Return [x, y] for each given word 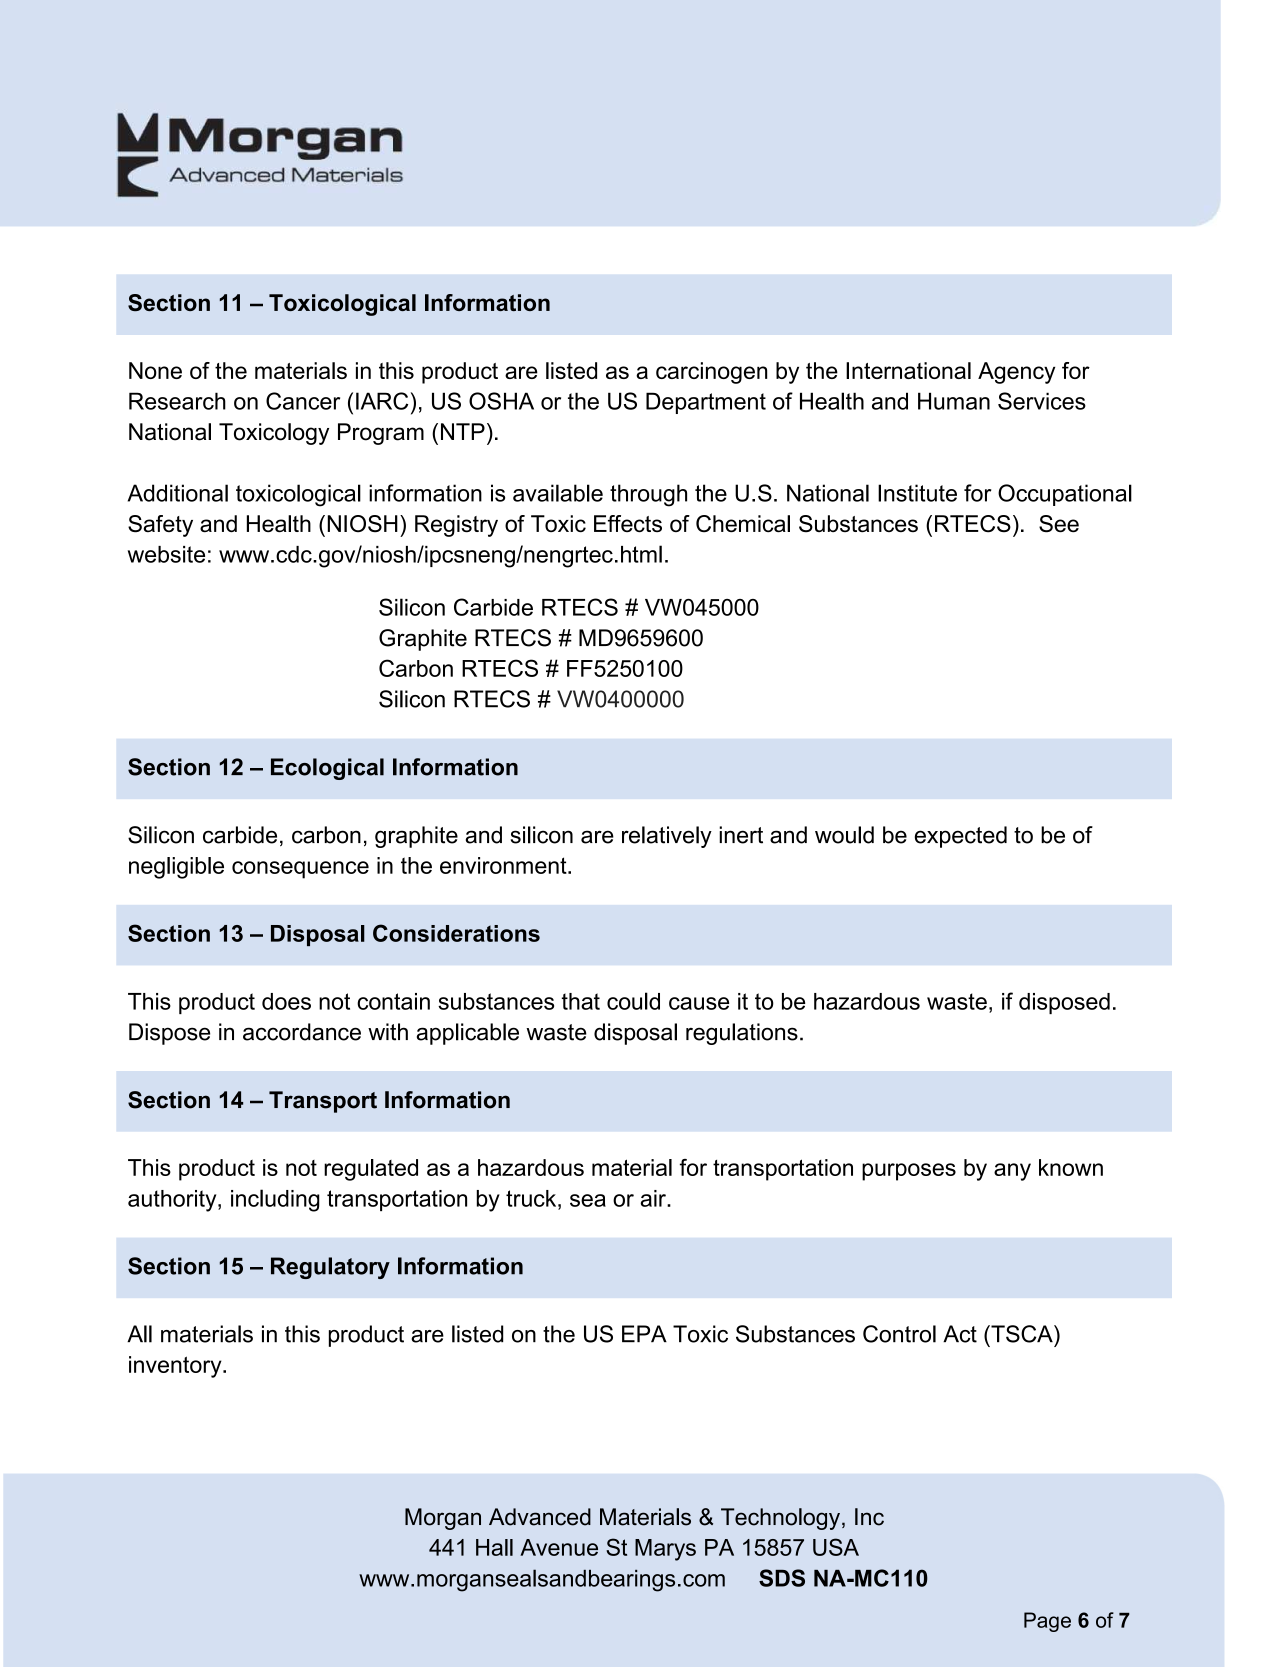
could [633, 1001]
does [286, 1001]
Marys [665, 1550]
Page [1047, 1622]
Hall [494, 1547]
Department [706, 403]
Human [954, 401]
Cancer [303, 401]
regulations [742, 1034]
